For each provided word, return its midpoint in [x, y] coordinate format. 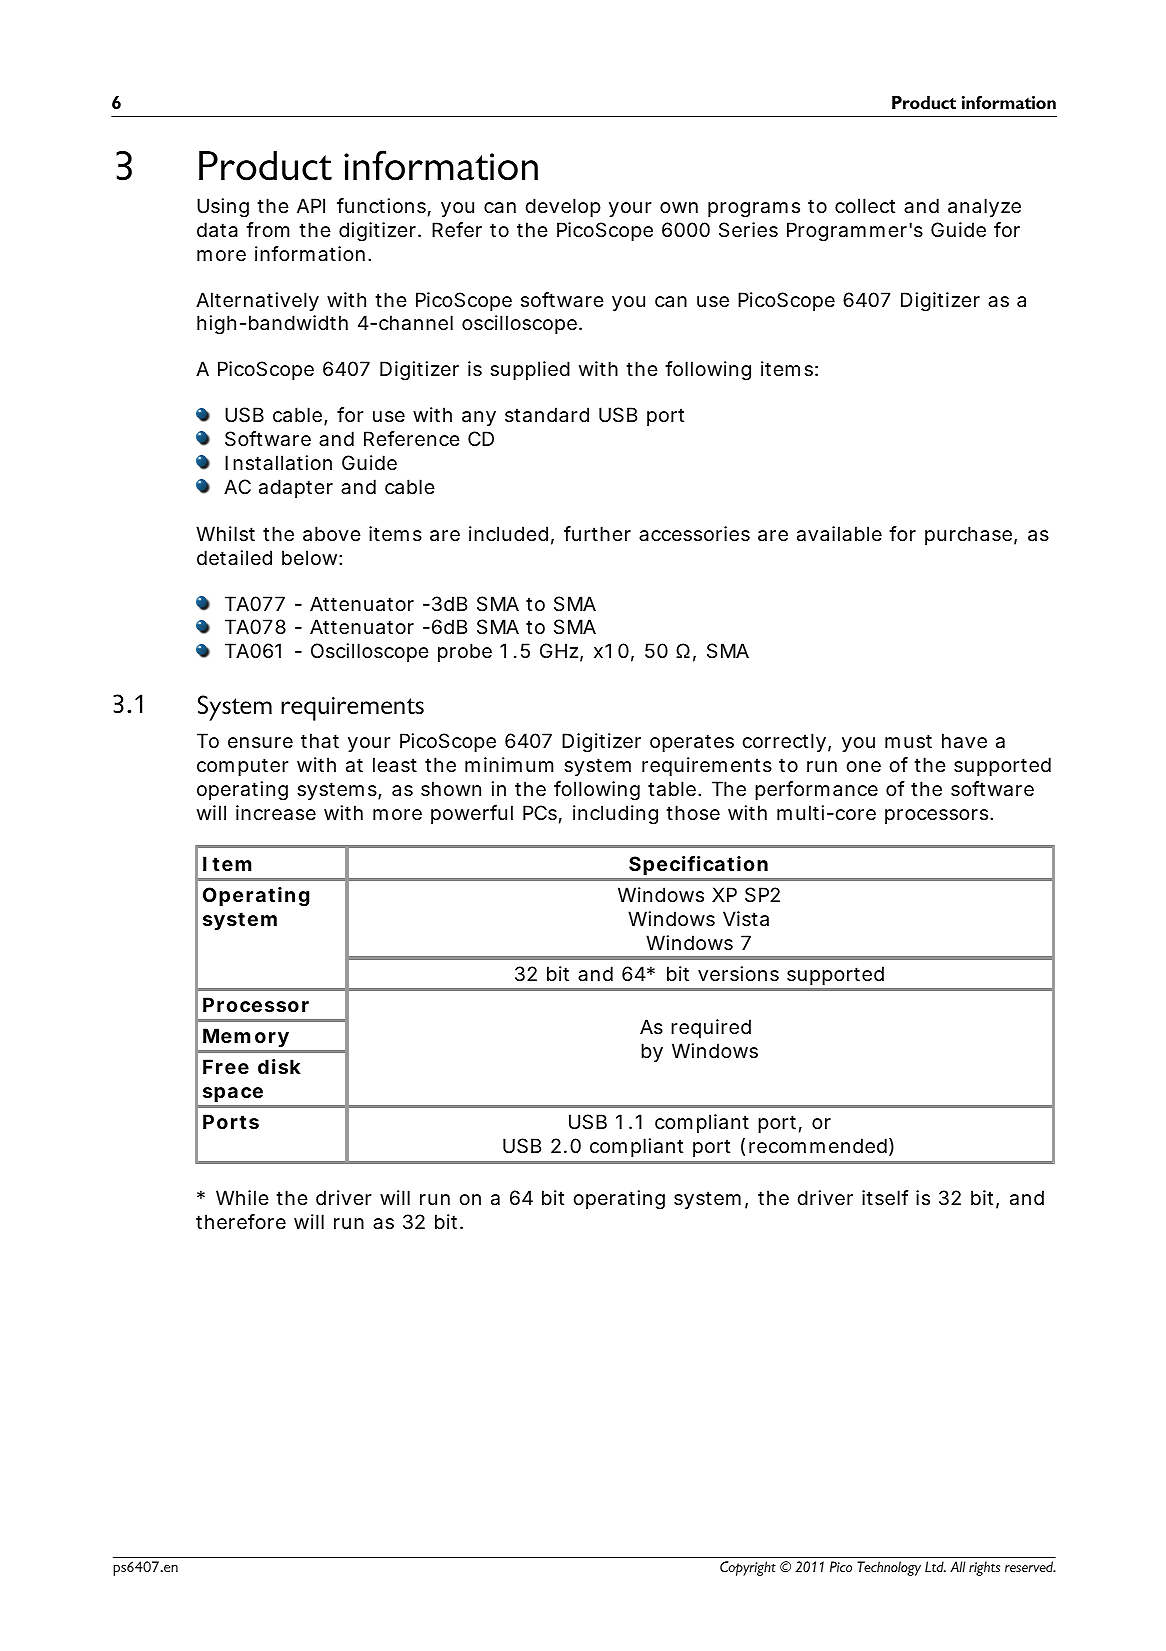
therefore [241, 1222]
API [311, 205]
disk [279, 1066]
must [908, 741]
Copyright [748, 1568]
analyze [984, 207]
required [711, 1028]
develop [563, 207]
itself [885, 1198]
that [320, 741]
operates [692, 743]
